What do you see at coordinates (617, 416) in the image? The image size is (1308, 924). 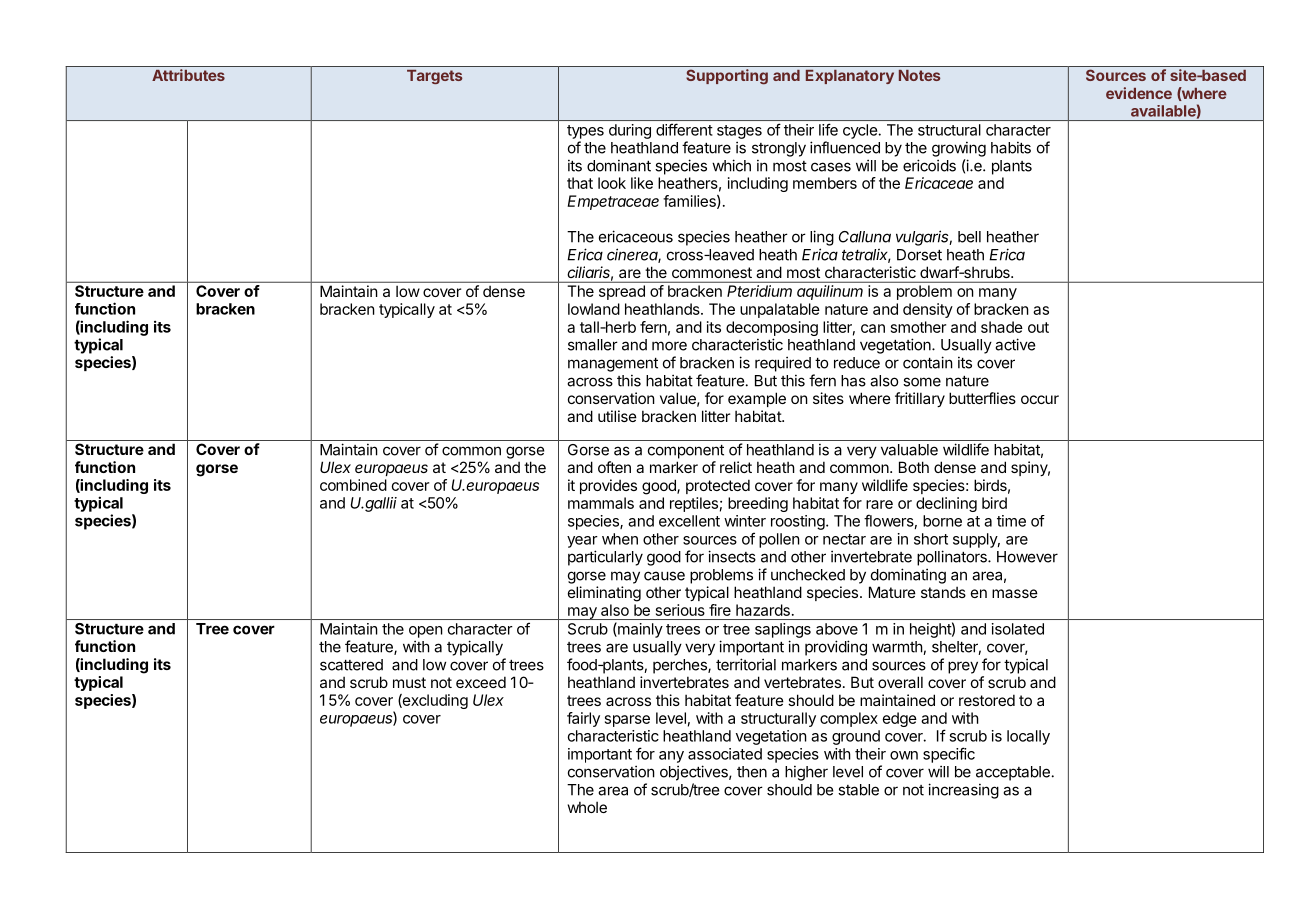 I see `utilise` at bounding box center [617, 416].
